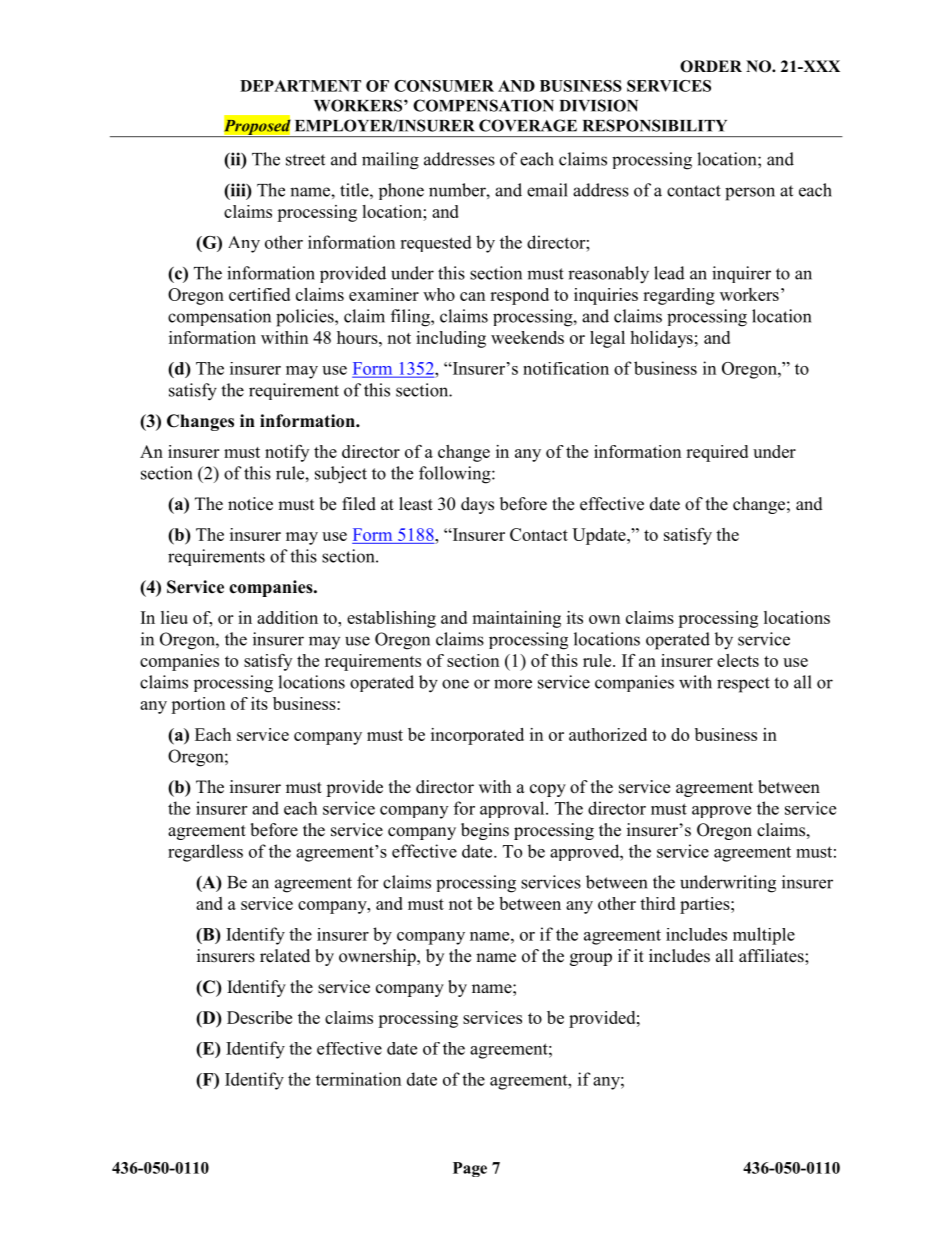  I want to click on certified, so click(259, 294).
